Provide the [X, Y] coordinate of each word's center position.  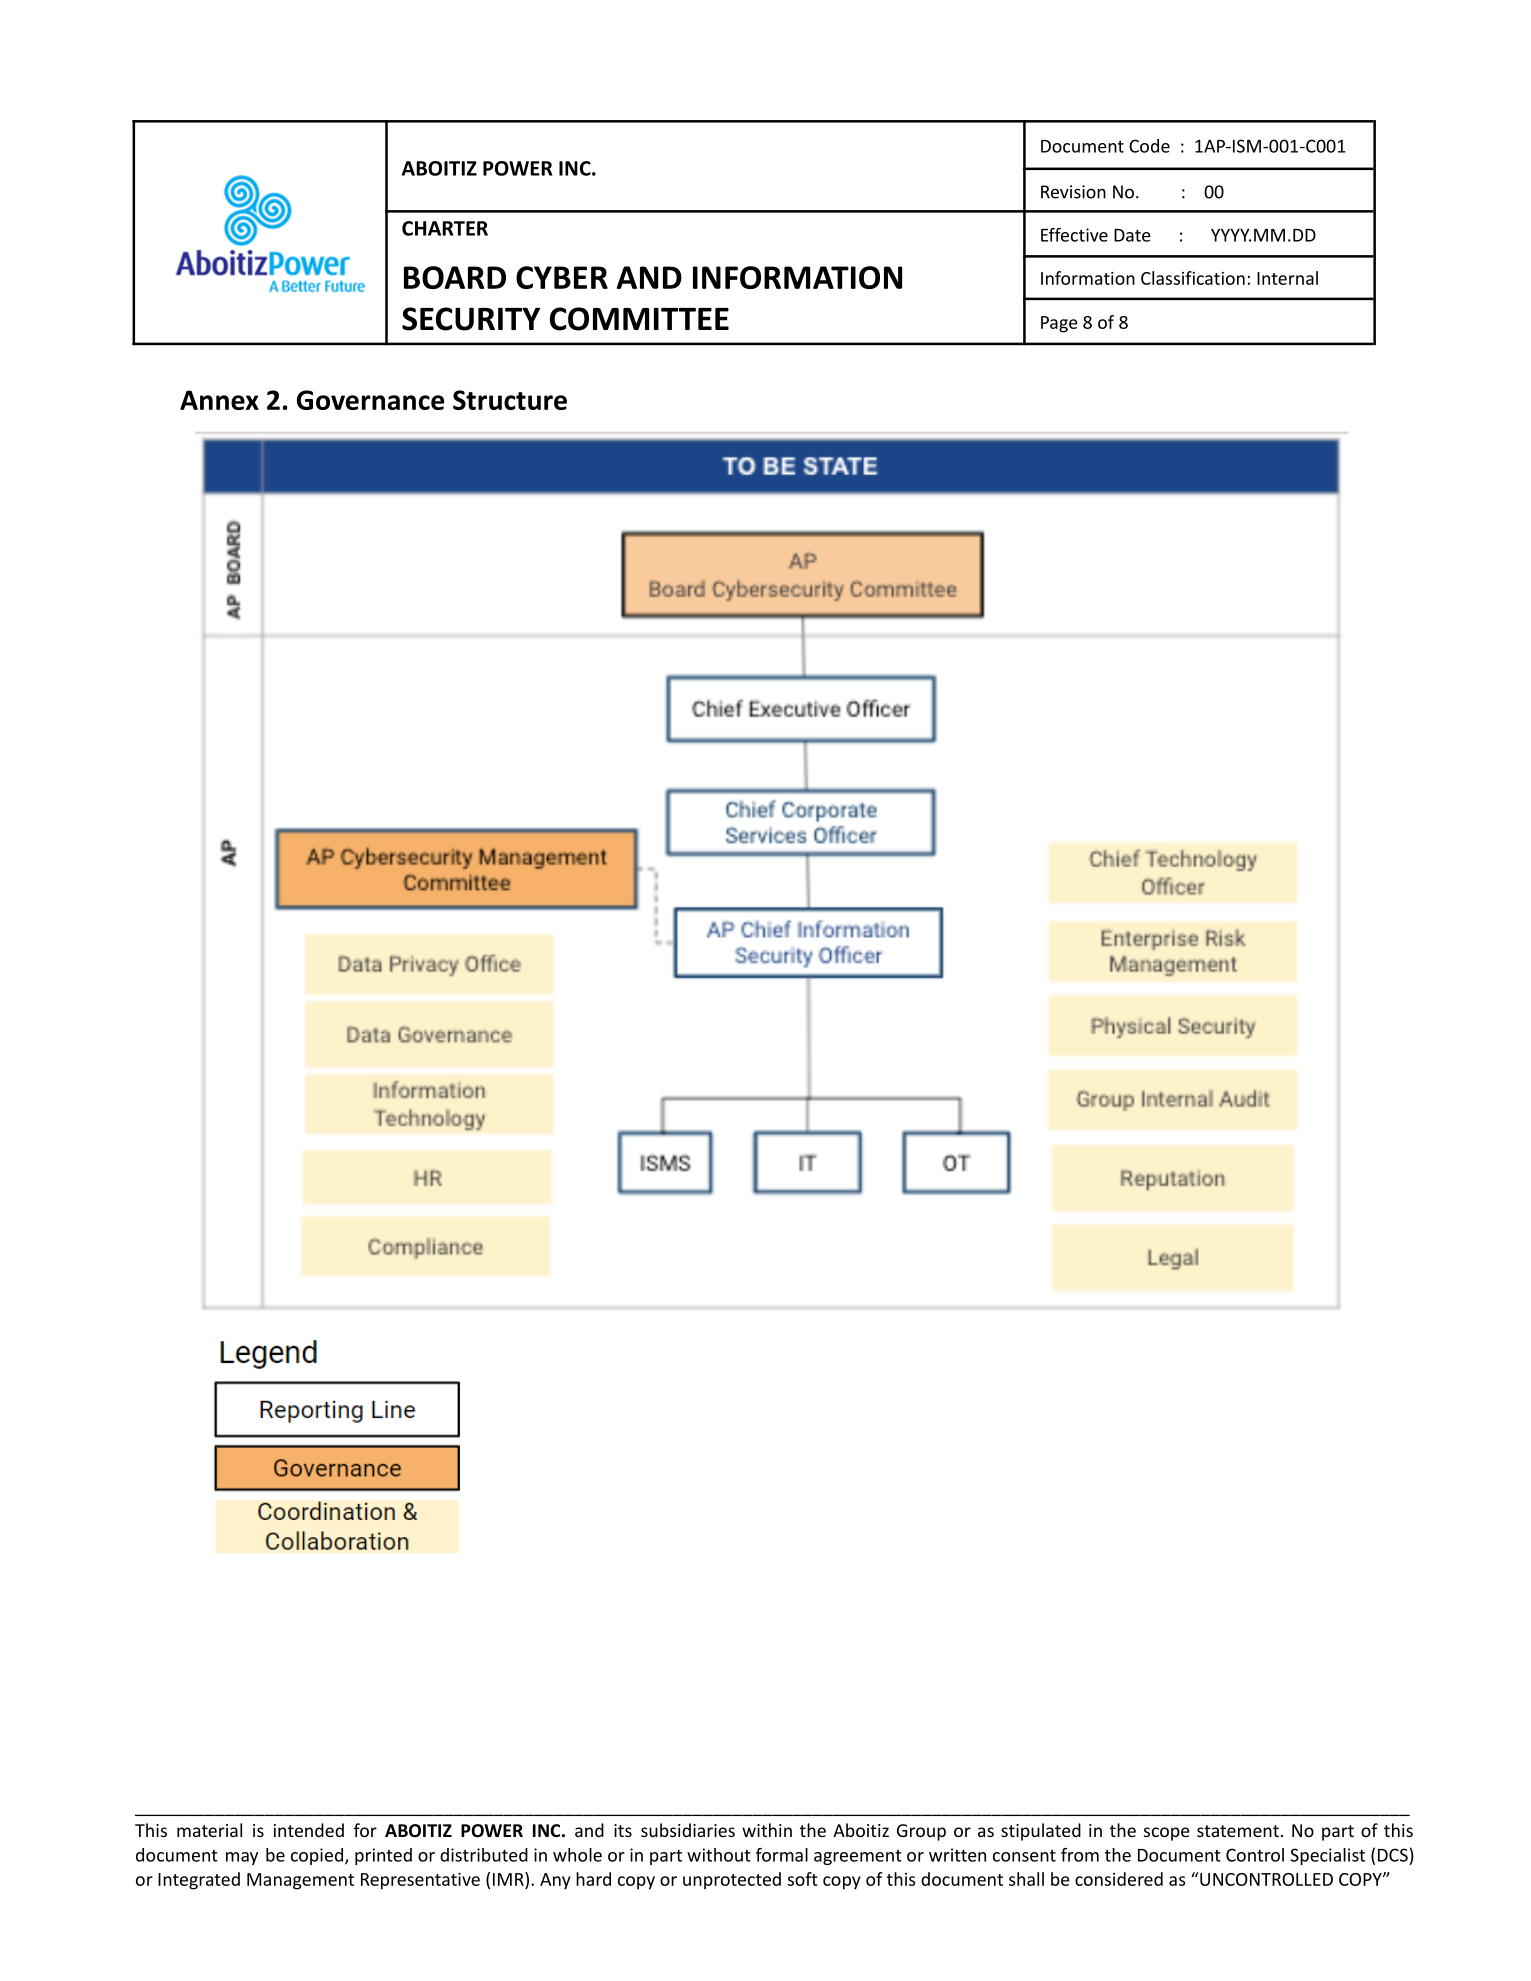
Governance [370, 400]
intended [309, 1830]
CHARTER [445, 228]
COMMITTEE [639, 319]
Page [1059, 324]
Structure [510, 400]
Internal [1287, 278]
